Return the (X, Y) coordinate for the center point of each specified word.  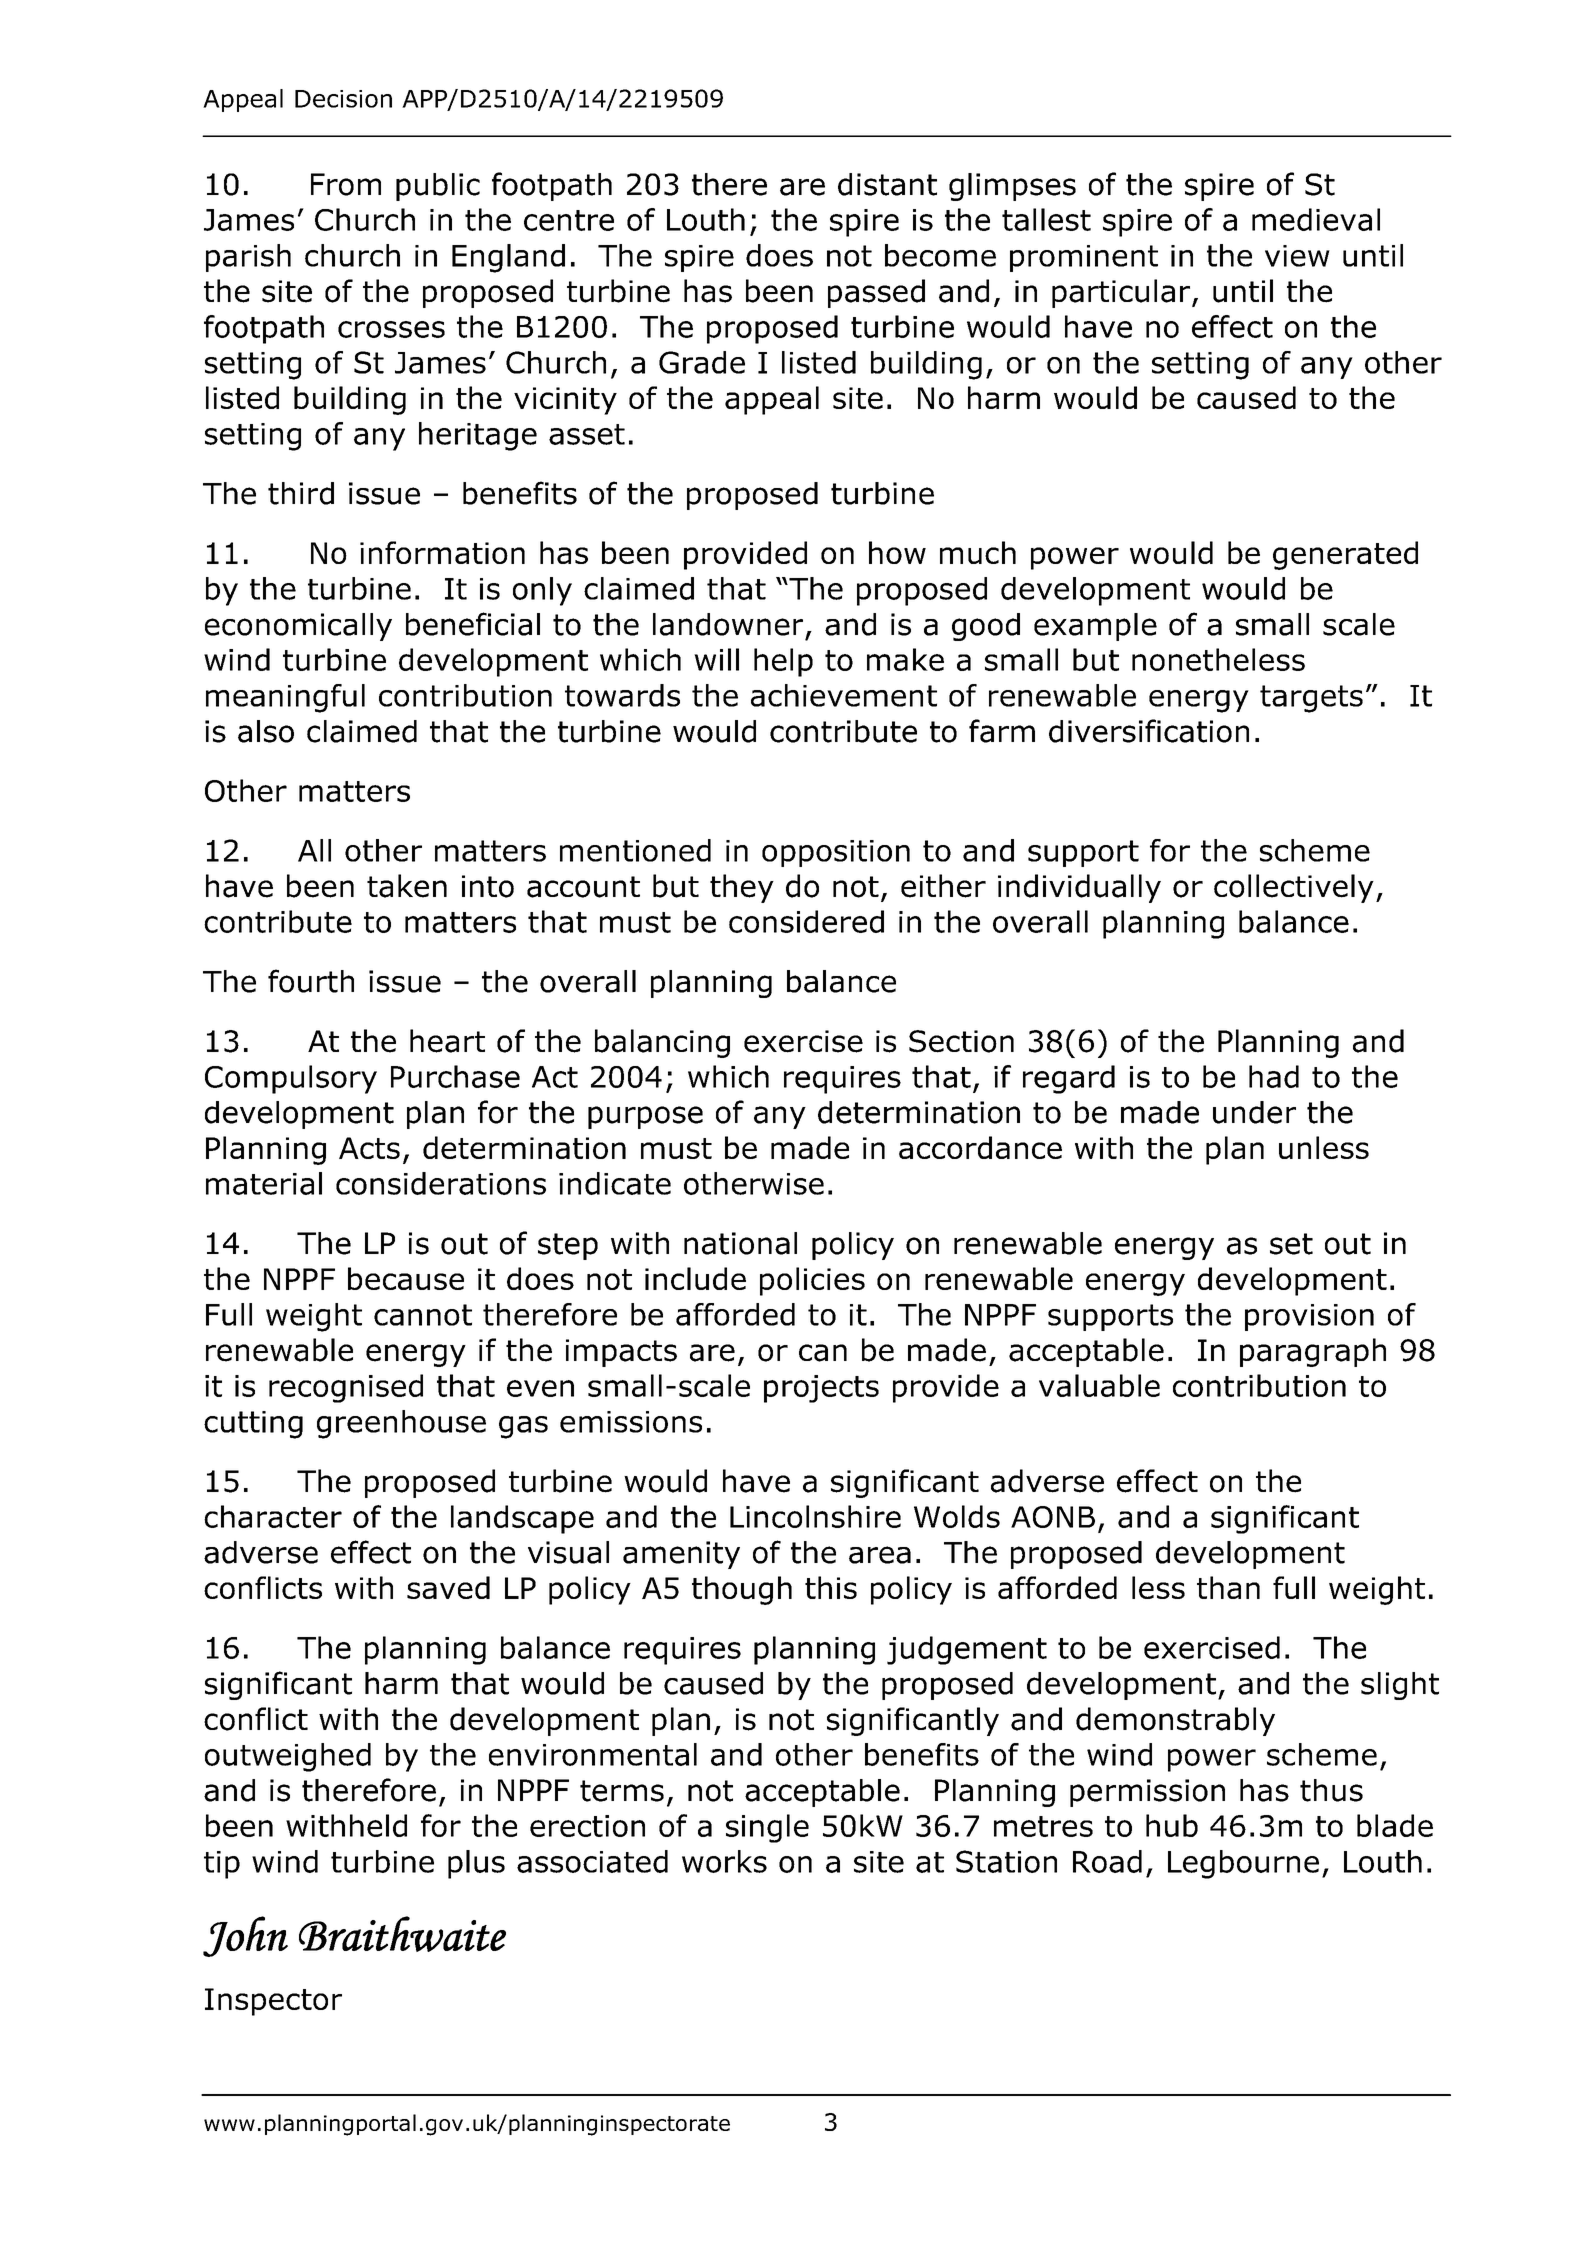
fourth (311, 981)
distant (887, 184)
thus (1331, 1790)
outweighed (288, 1757)
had (1274, 1076)
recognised (346, 1388)
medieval (1316, 219)
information (442, 552)
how (897, 552)
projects (821, 1389)
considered (806, 921)
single (767, 1828)
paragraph (1313, 1352)
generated (1345, 555)
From (346, 184)
